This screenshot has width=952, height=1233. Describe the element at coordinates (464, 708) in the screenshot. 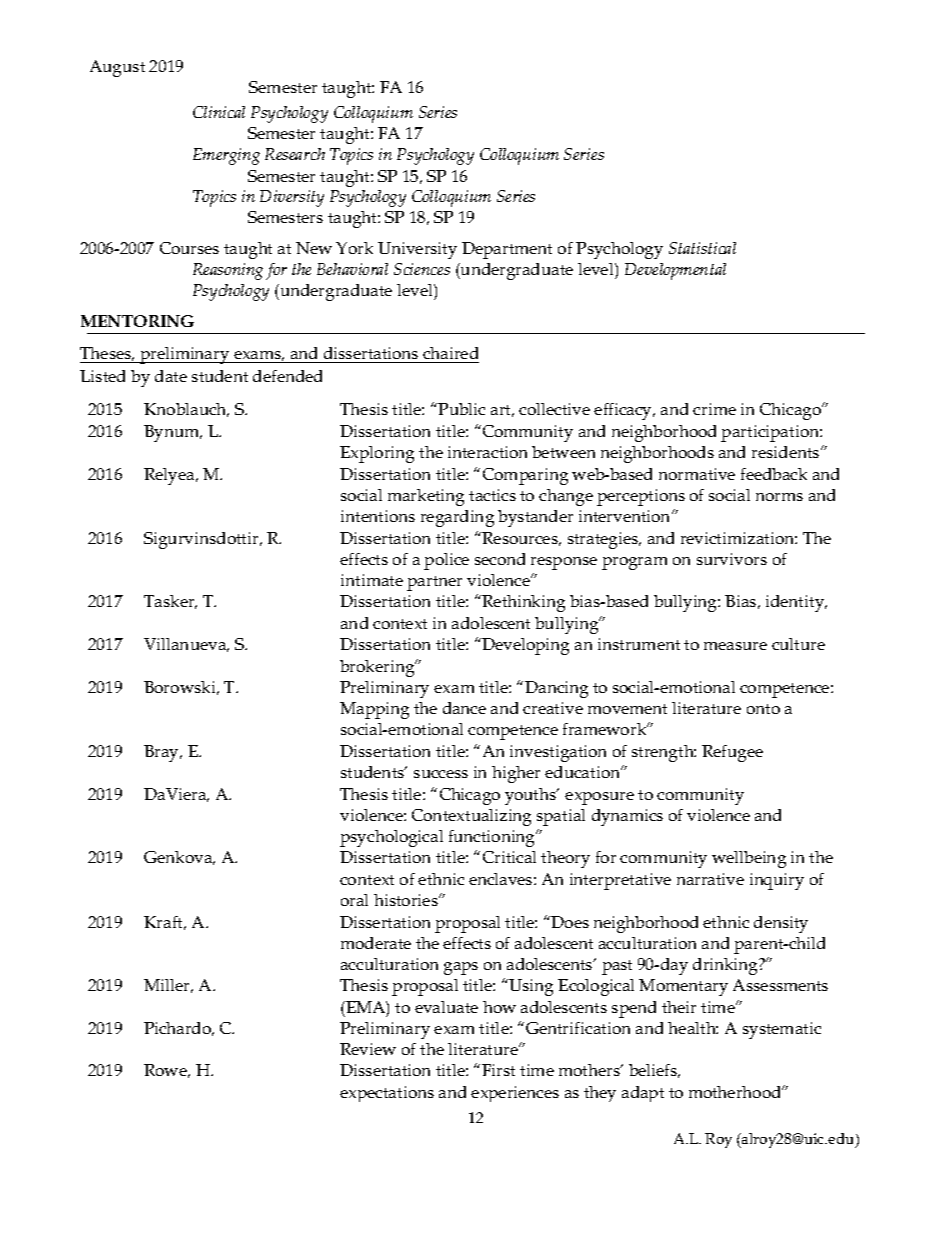

I see `dance` at that location.
